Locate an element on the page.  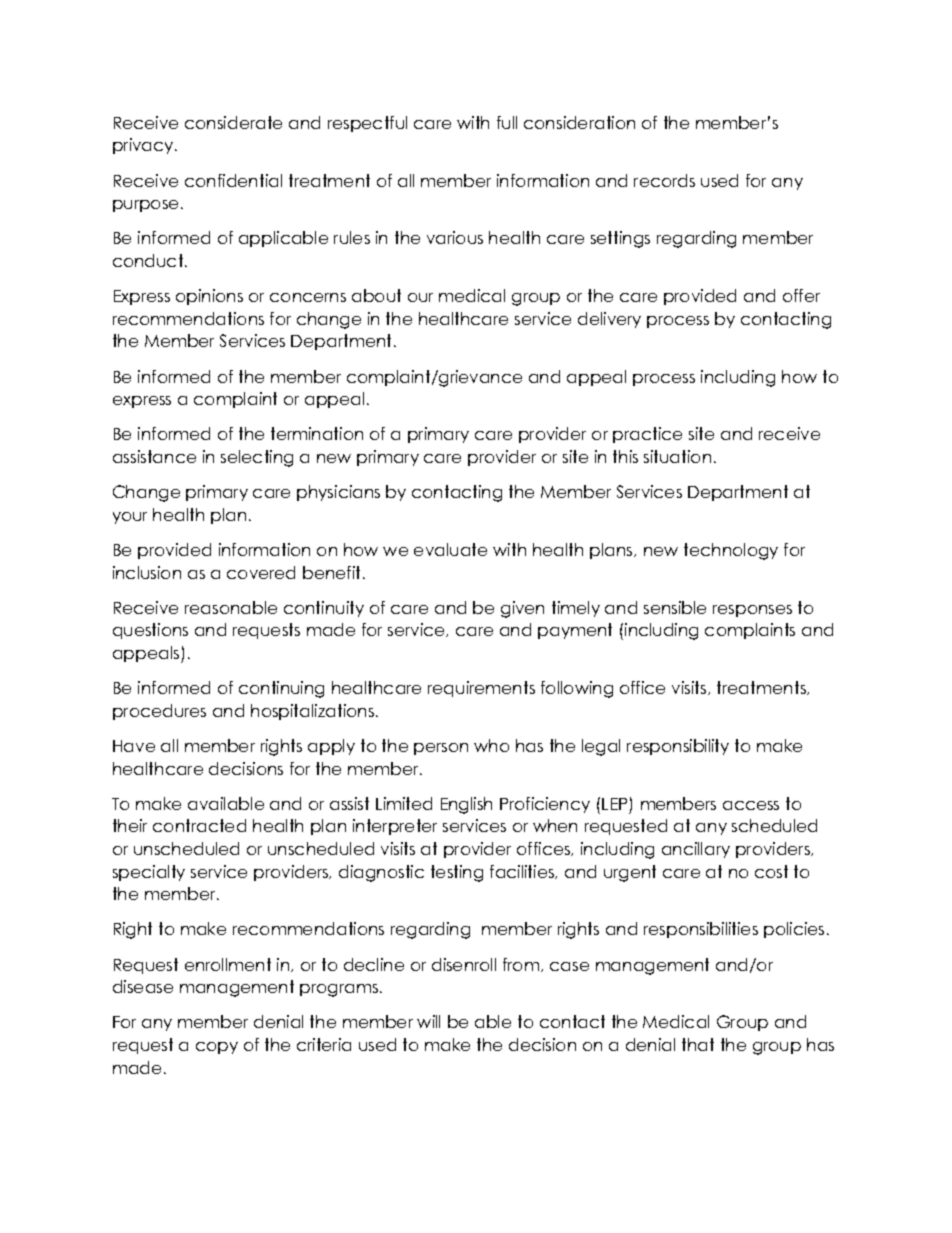
records is located at coordinates (664, 180).
